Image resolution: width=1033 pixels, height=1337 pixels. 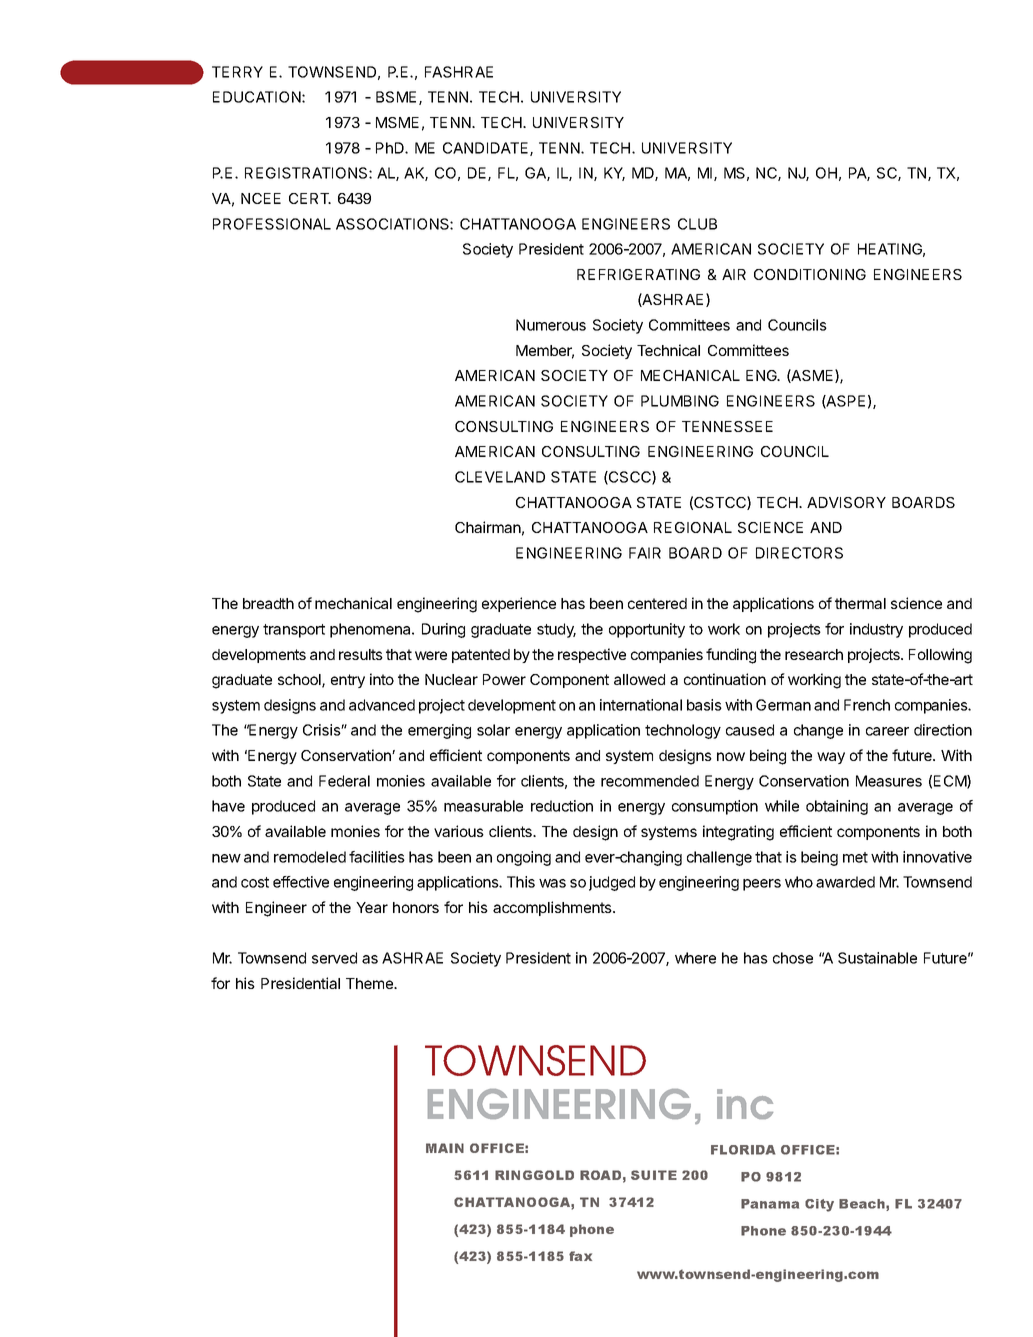 I want to click on school, so click(x=300, y=681).
